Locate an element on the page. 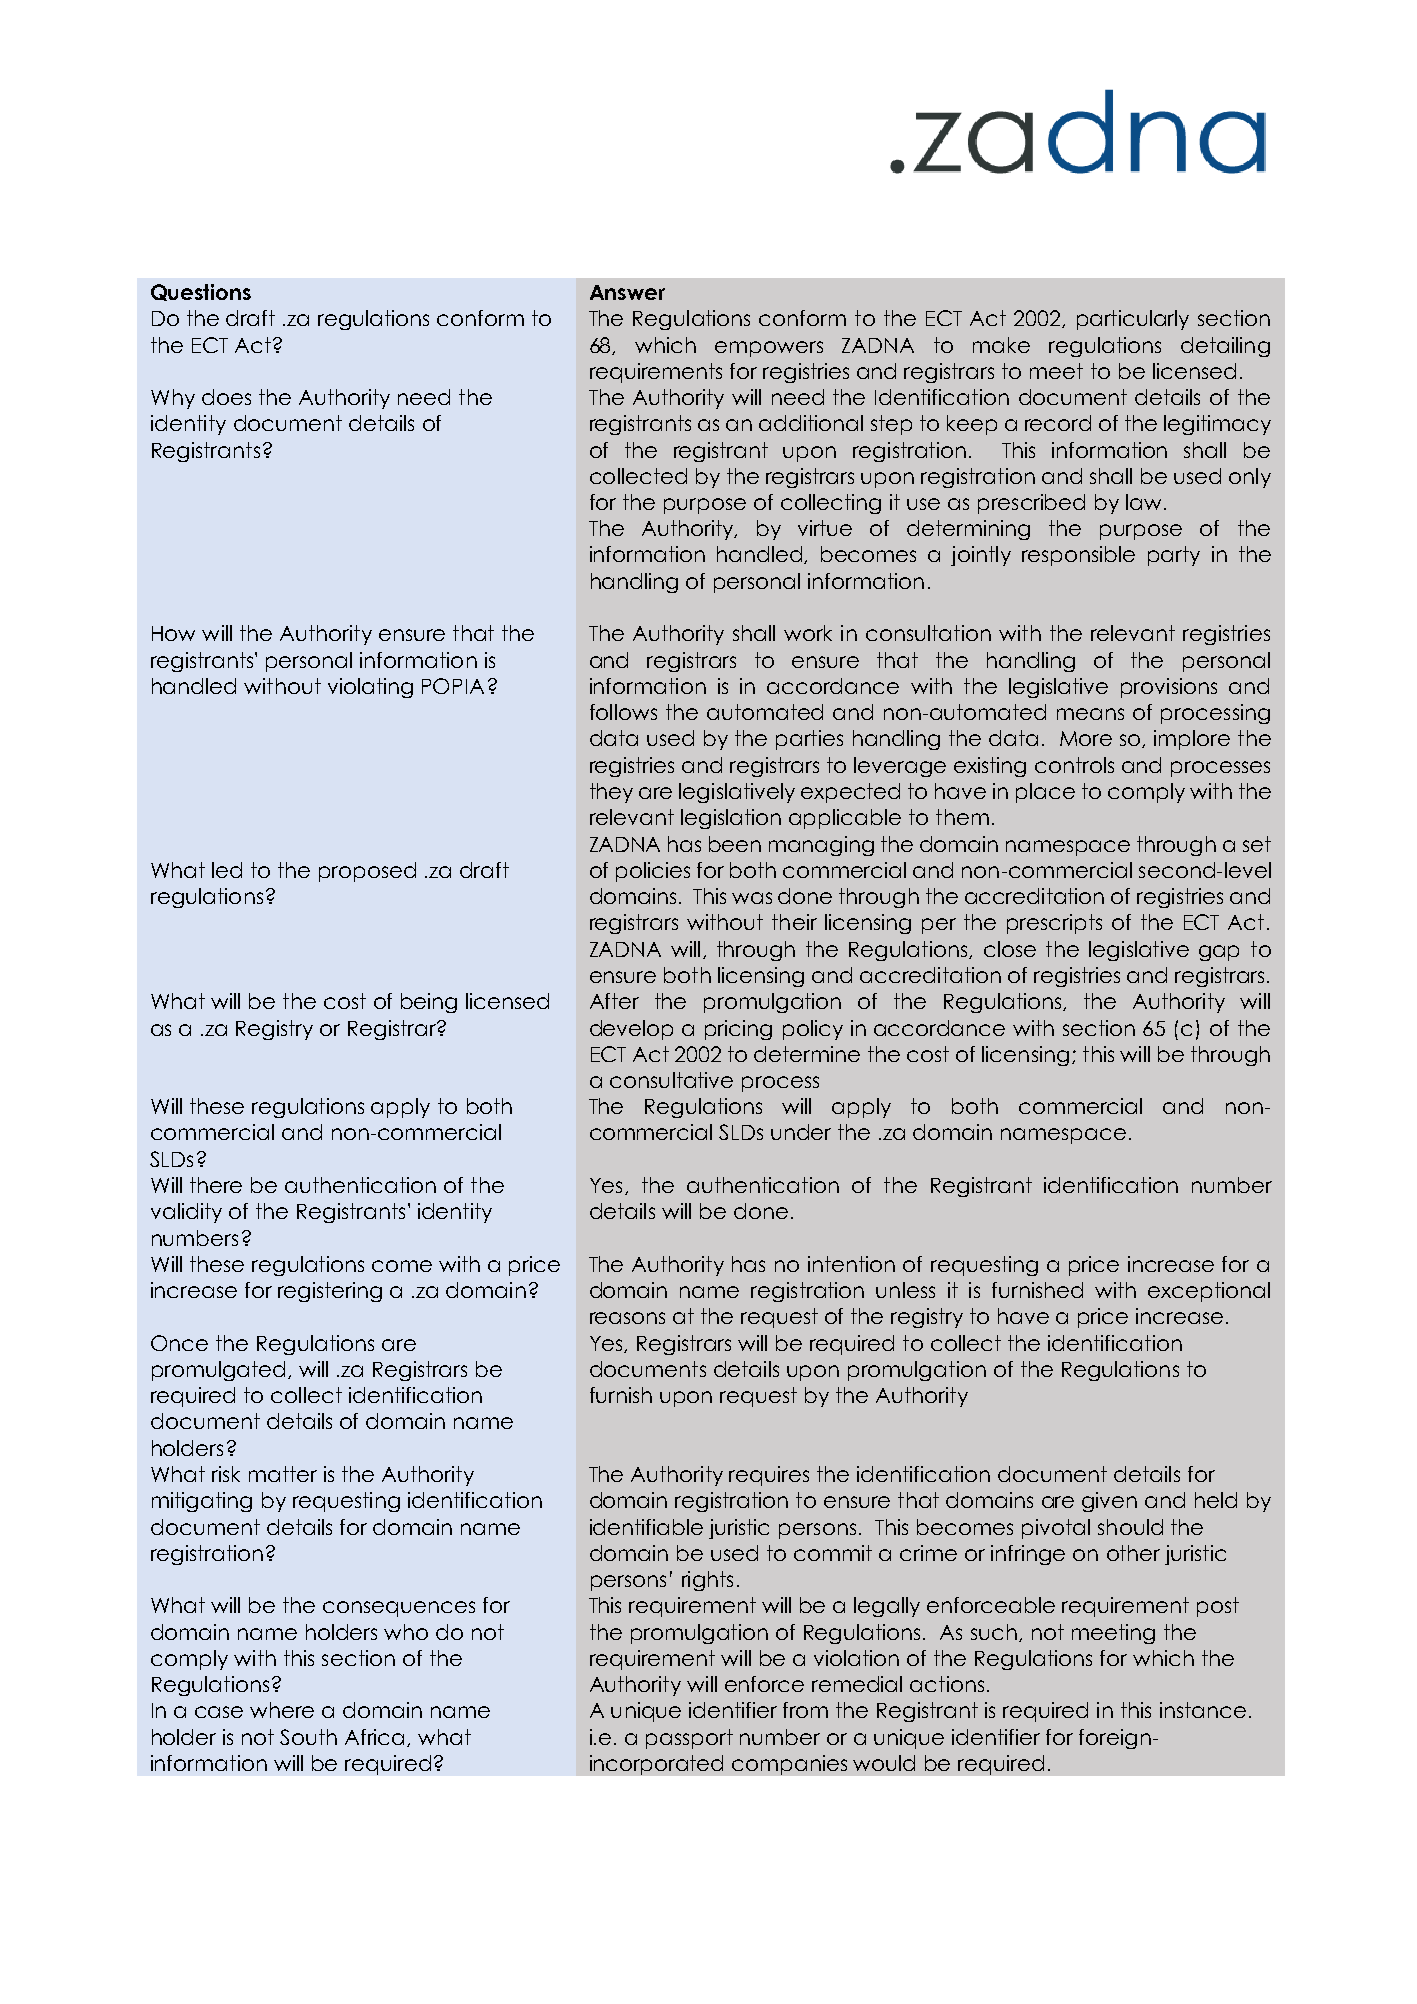 Image resolution: width=1417 pixels, height=2004 pixels. particularly is located at coordinates (1133, 320).
